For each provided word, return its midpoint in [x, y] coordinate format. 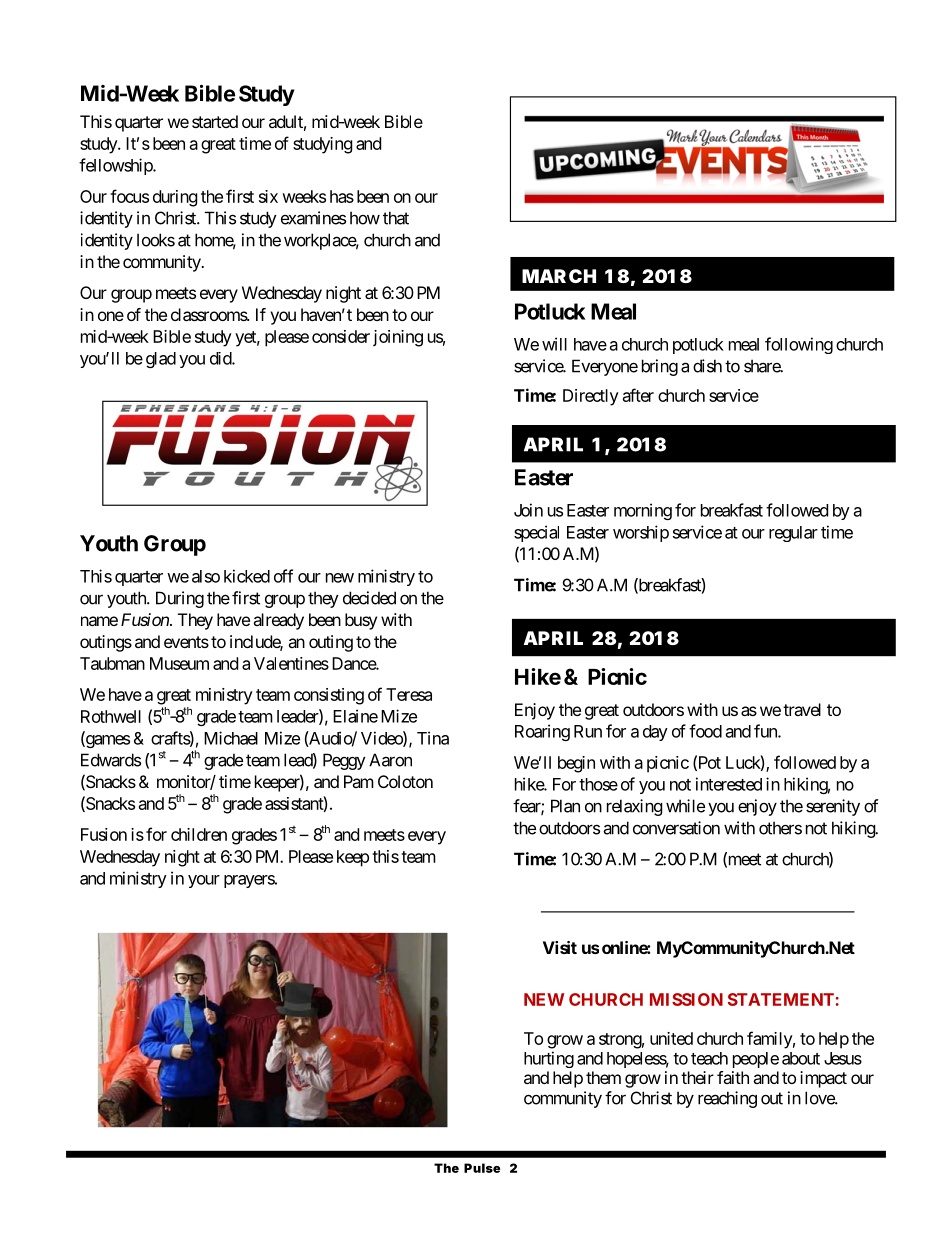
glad [161, 360]
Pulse [482, 1168]
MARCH [559, 276]
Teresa [409, 694]
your [204, 881]
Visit [560, 947]
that [396, 218]
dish [707, 366]
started [215, 121]
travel [802, 709]
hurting [549, 1059]
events [186, 642]
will [554, 344]
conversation [676, 828]
